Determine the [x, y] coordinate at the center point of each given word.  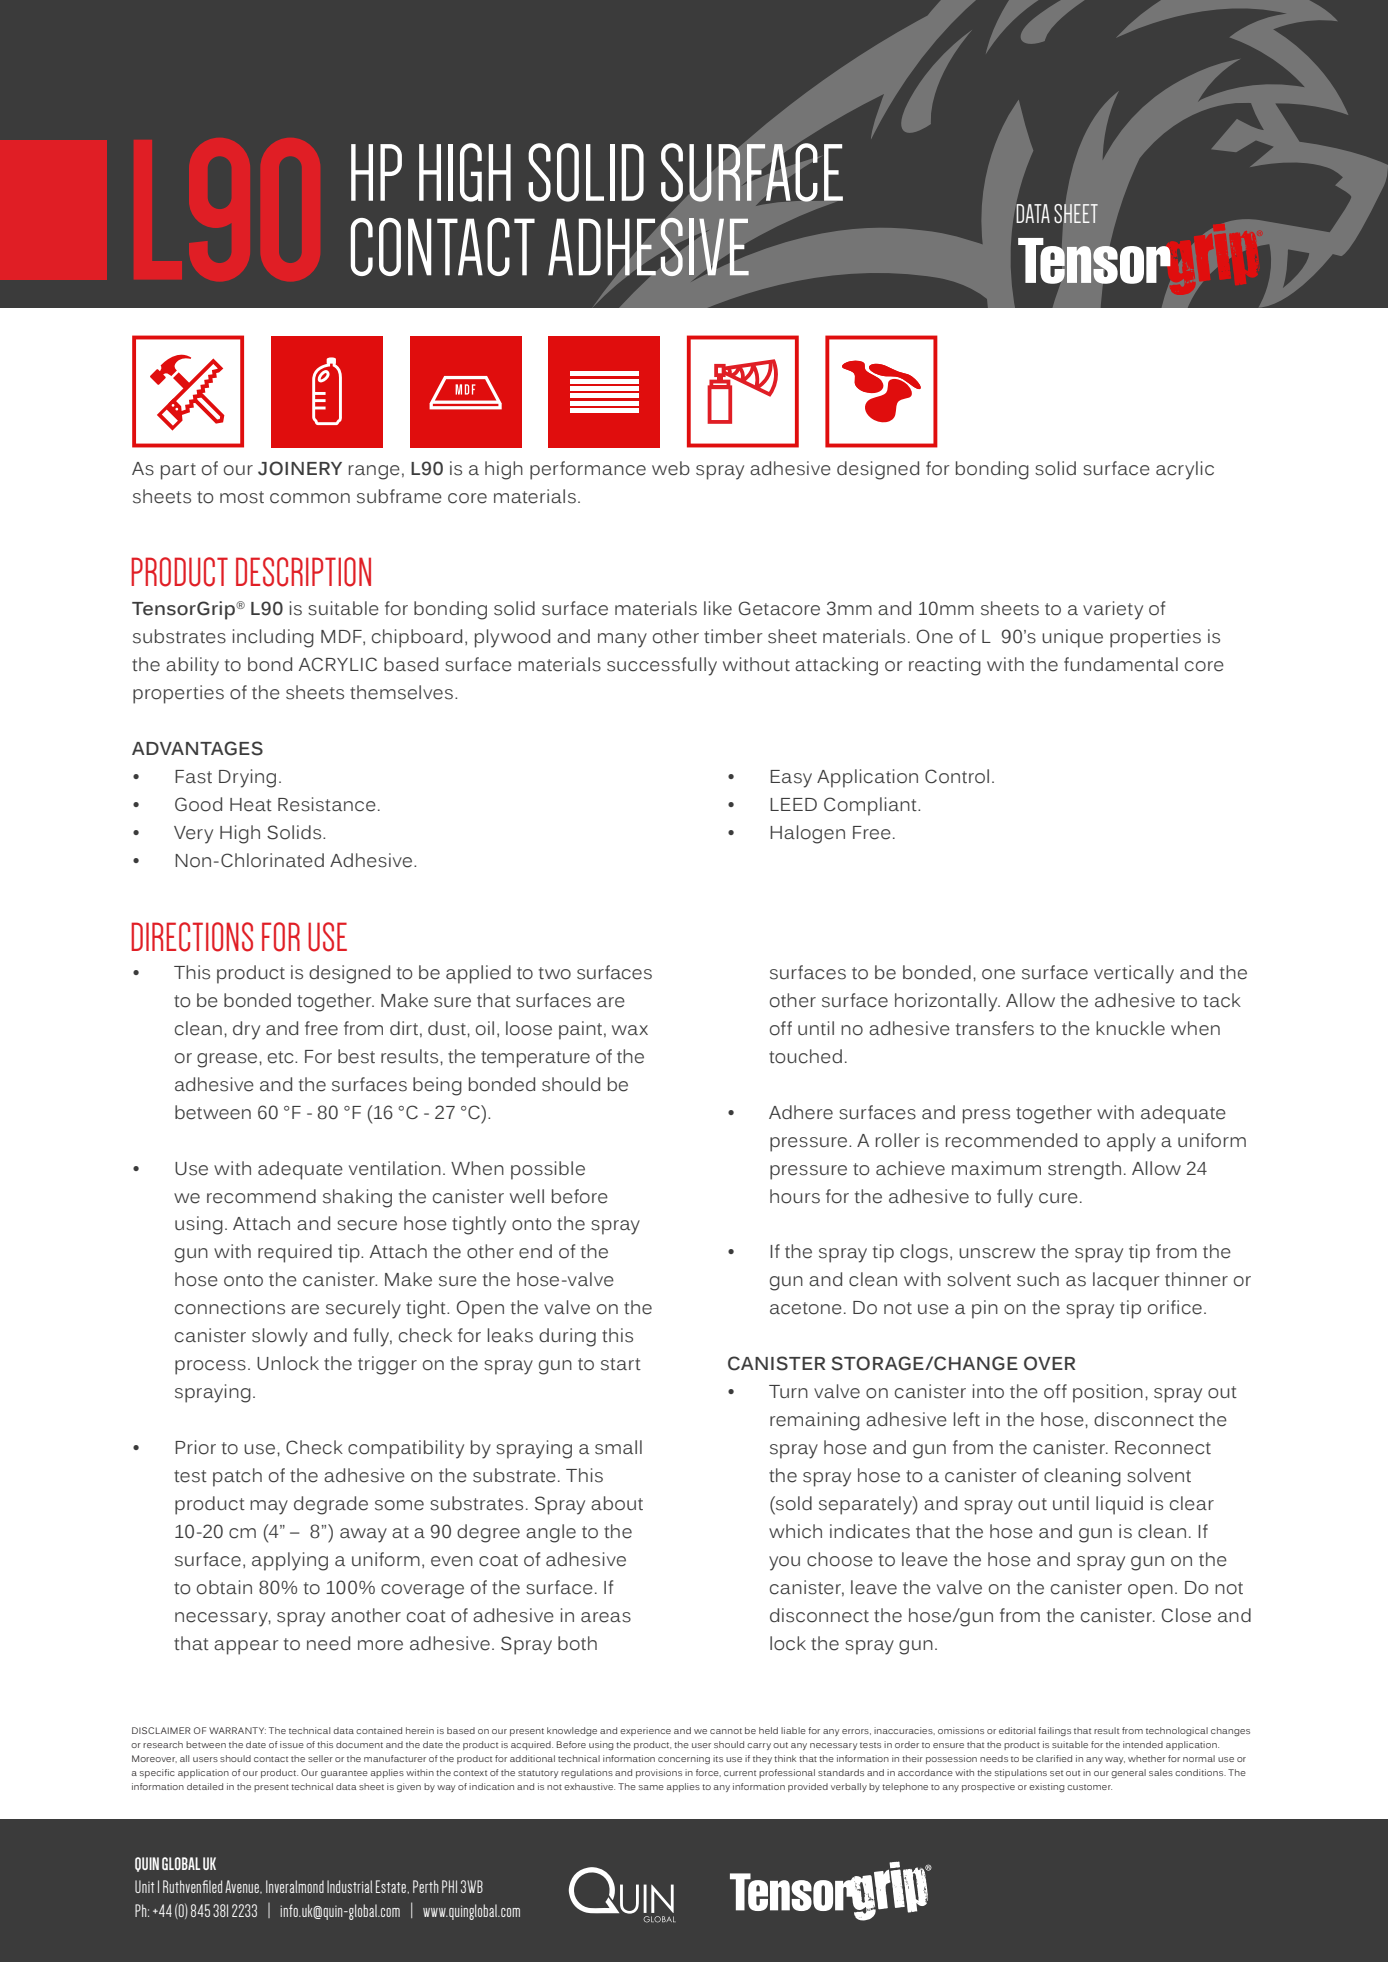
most [242, 497]
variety [1113, 610]
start [621, 1364]
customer [1089, 1787]
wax [630, 1030]
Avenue [243, 1887]
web [671, 468]
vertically [1134, 974]
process [210, 1367]
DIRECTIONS [192, 937]
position [1108, 1393]
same [651, 1787]
